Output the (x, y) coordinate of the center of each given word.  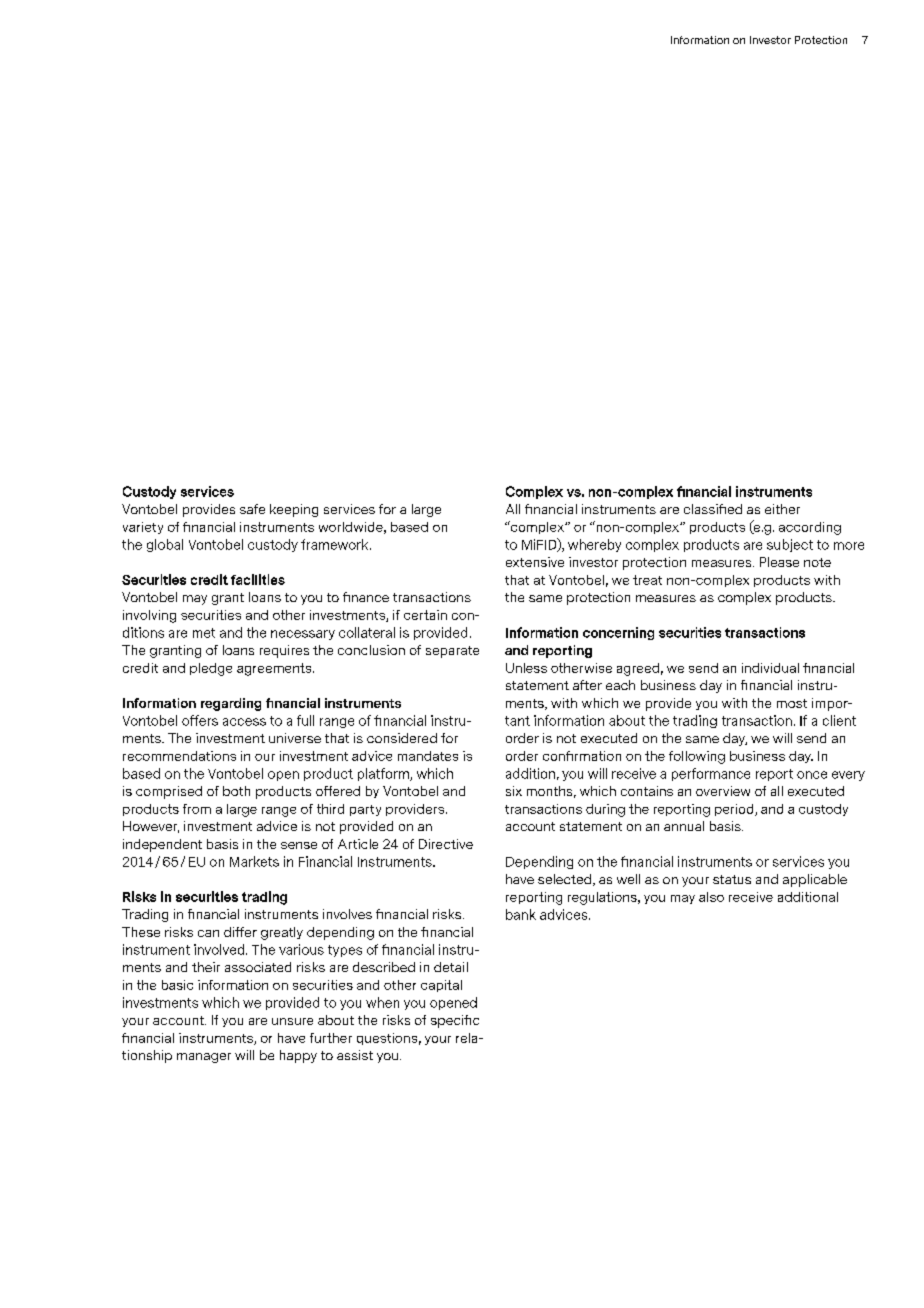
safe (252, 509)
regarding (231, 704)
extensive (535, 562)
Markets (254, 861)
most (792, 703)
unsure (292, 1021)
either (782, 509)
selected (564, 879)
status (732, 879)
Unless (526, 668)
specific (455, 1021)
